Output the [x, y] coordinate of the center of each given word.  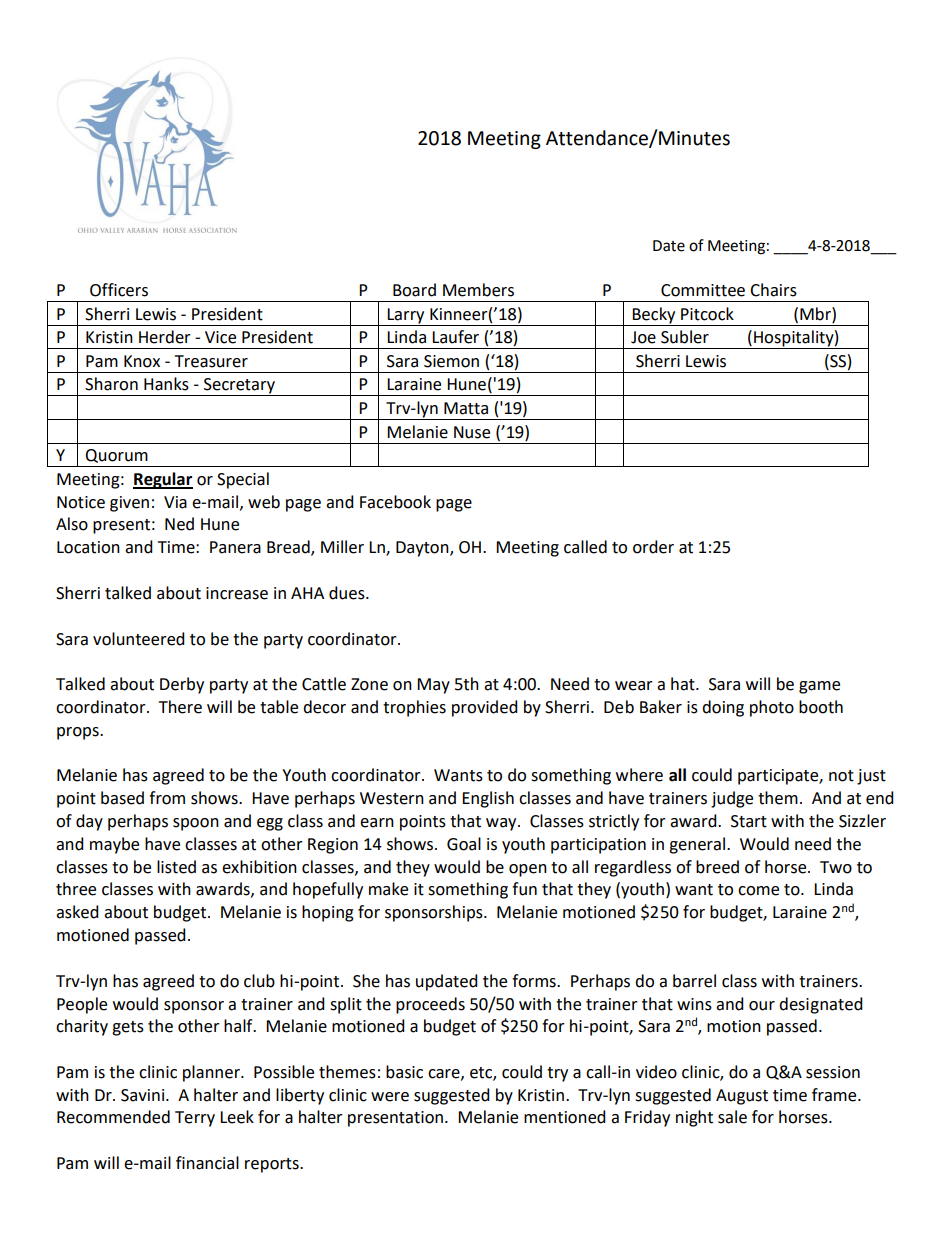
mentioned [565, 1117]
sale [732, 1117]
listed [176, 867]
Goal [464, 844]
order [653, 547]
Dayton [423, 549]
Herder [165, 337]
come [758, 891]
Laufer [455, 337]
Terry [195, 1119]
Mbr [816, 314]
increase [237, 593]
